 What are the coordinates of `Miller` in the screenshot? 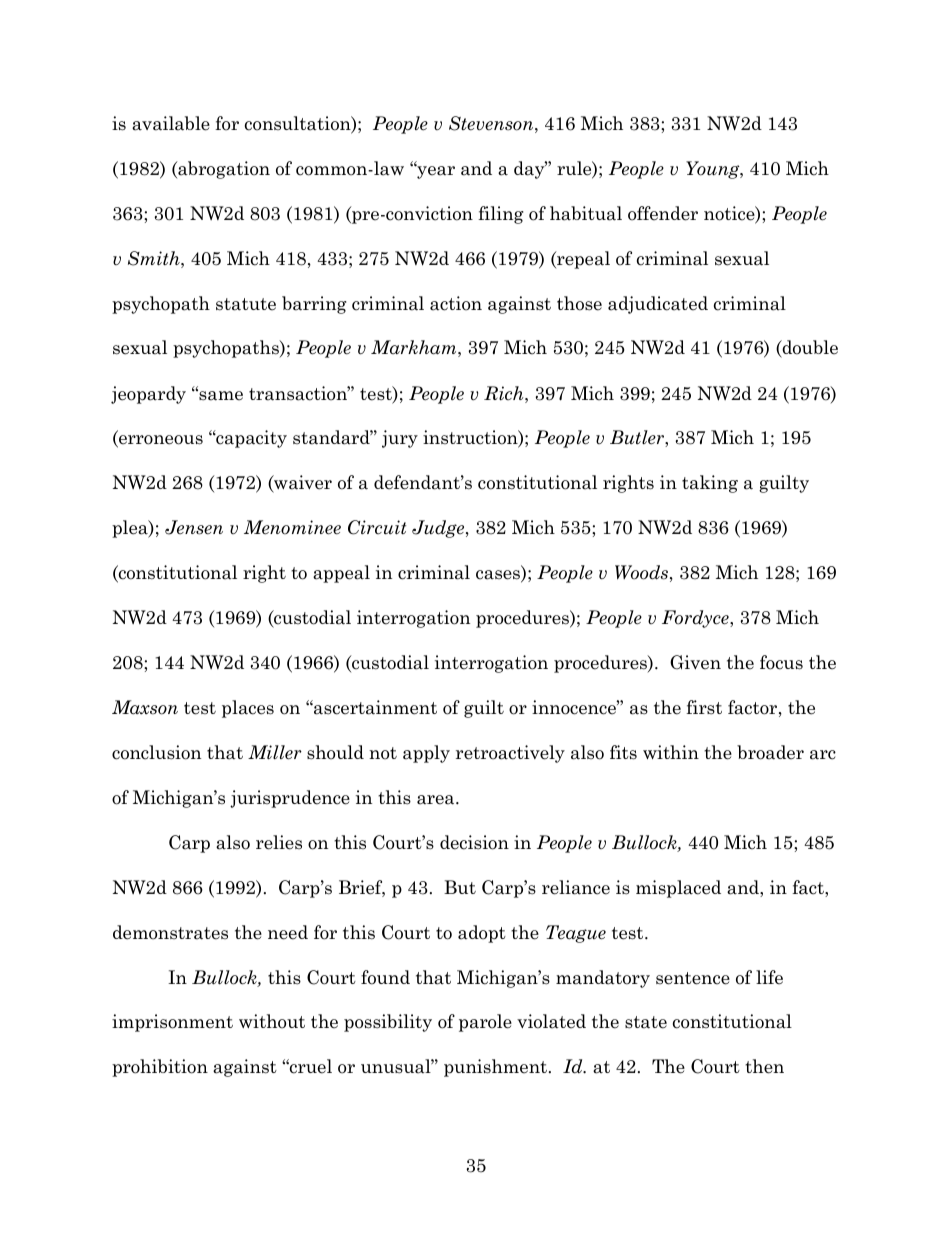 It's located at (275, 752).
